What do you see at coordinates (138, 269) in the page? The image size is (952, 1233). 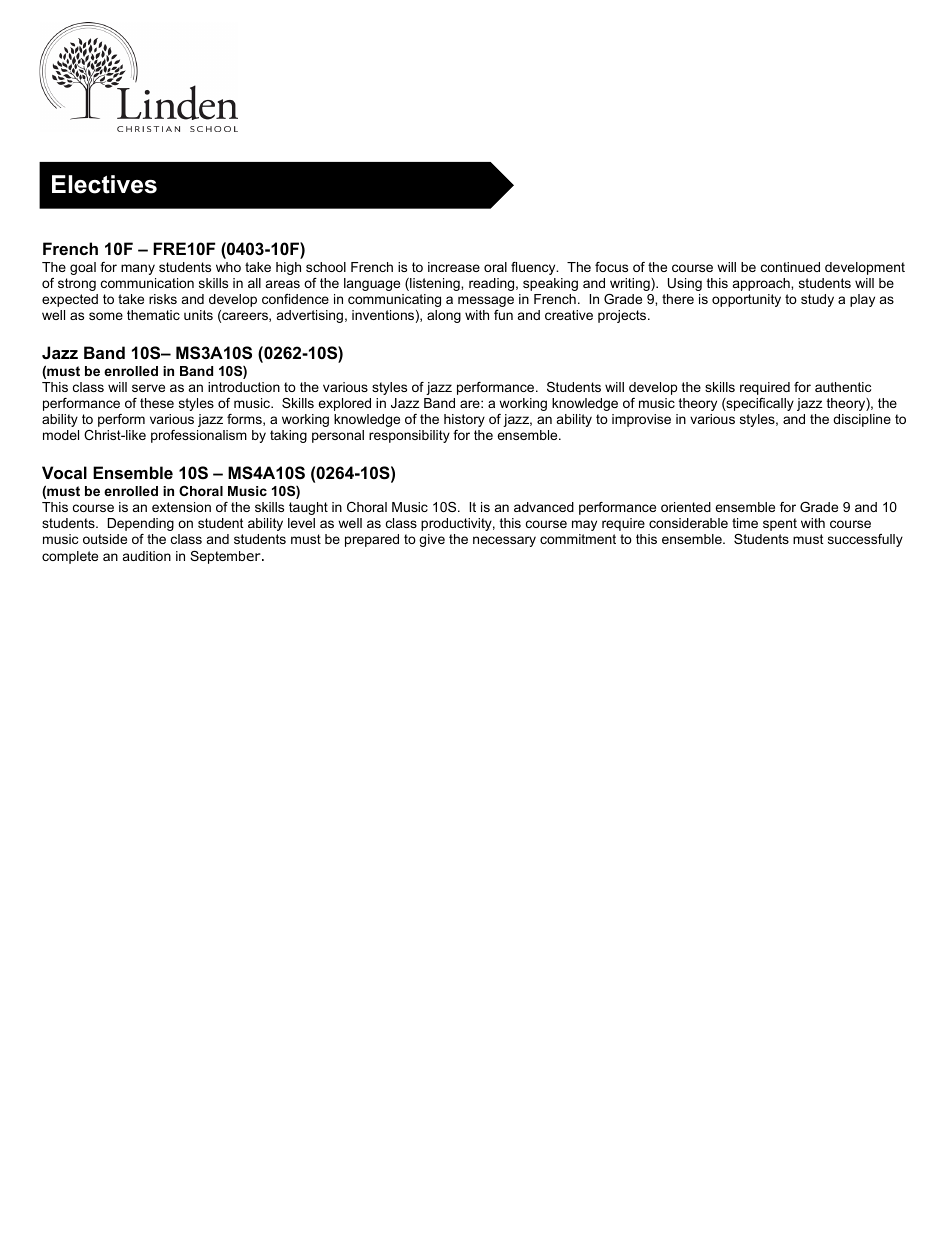 I see `many` at bounding box center [138, 269].
